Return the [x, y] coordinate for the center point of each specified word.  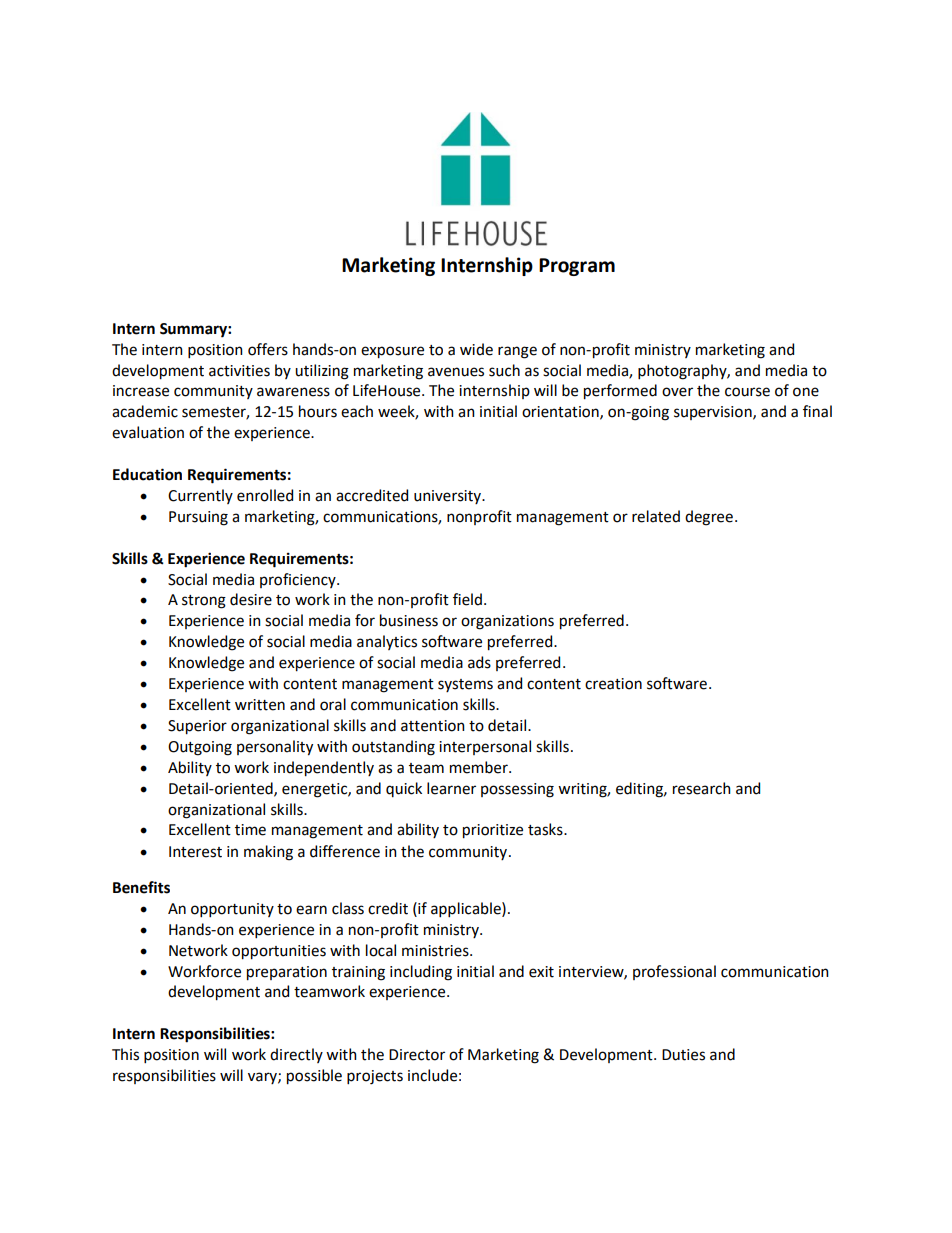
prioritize [493, 831]
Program [577, 267]
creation [613, 684]
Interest [195, 852]
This [125, 1054]
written [260, 705]
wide [476, 349]
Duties [683, 1055]
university [449, 497]
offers [268, 349]
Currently [200, 496]
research [702, 788]
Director [417, 1055]
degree [709, 518]
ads [479, 662]
